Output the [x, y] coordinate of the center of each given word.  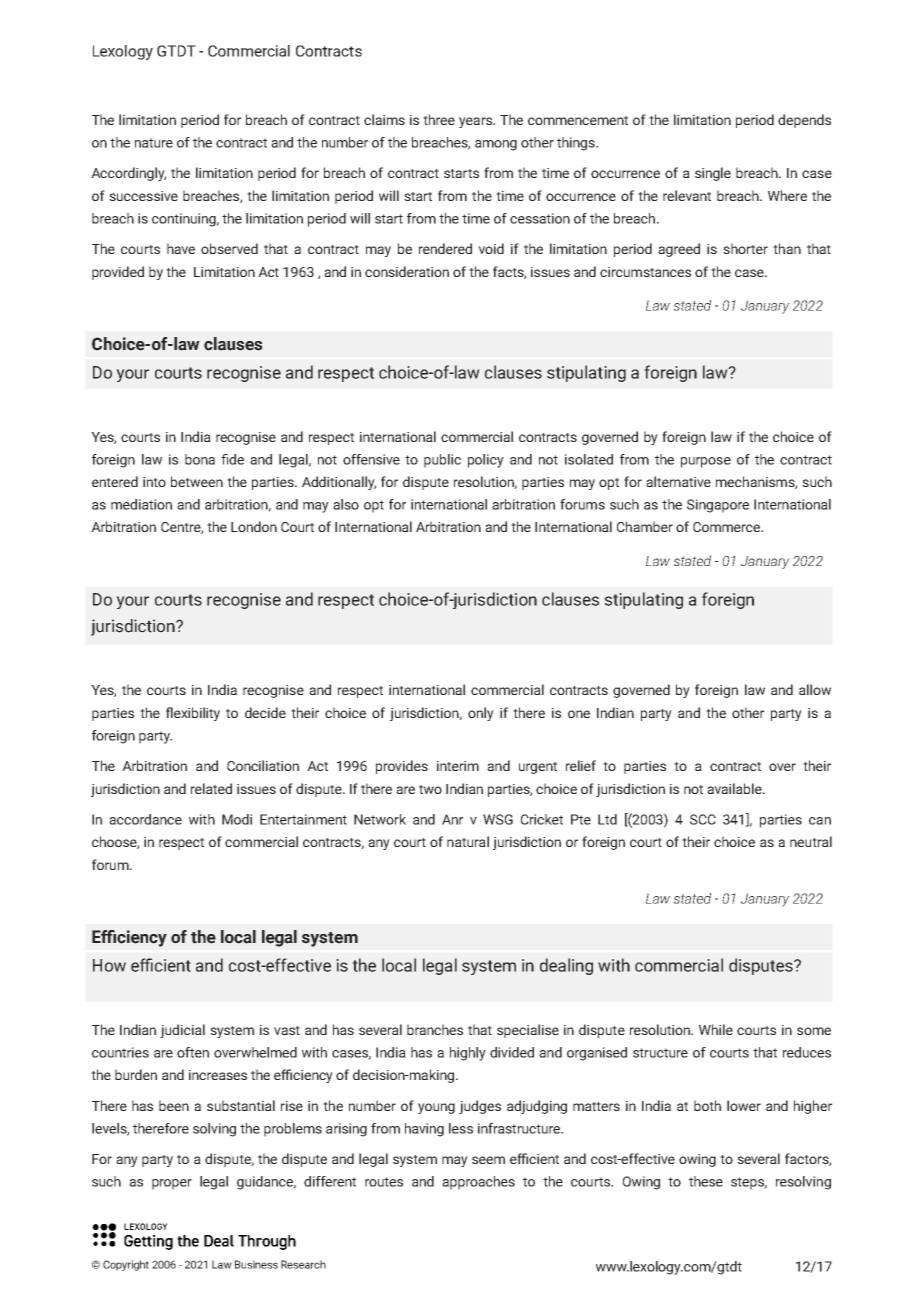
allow [815, 689]
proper [172, 1184]
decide [265, 712]
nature [154, 143]
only [481, 714]
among [496, 145]
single [713, 174]
